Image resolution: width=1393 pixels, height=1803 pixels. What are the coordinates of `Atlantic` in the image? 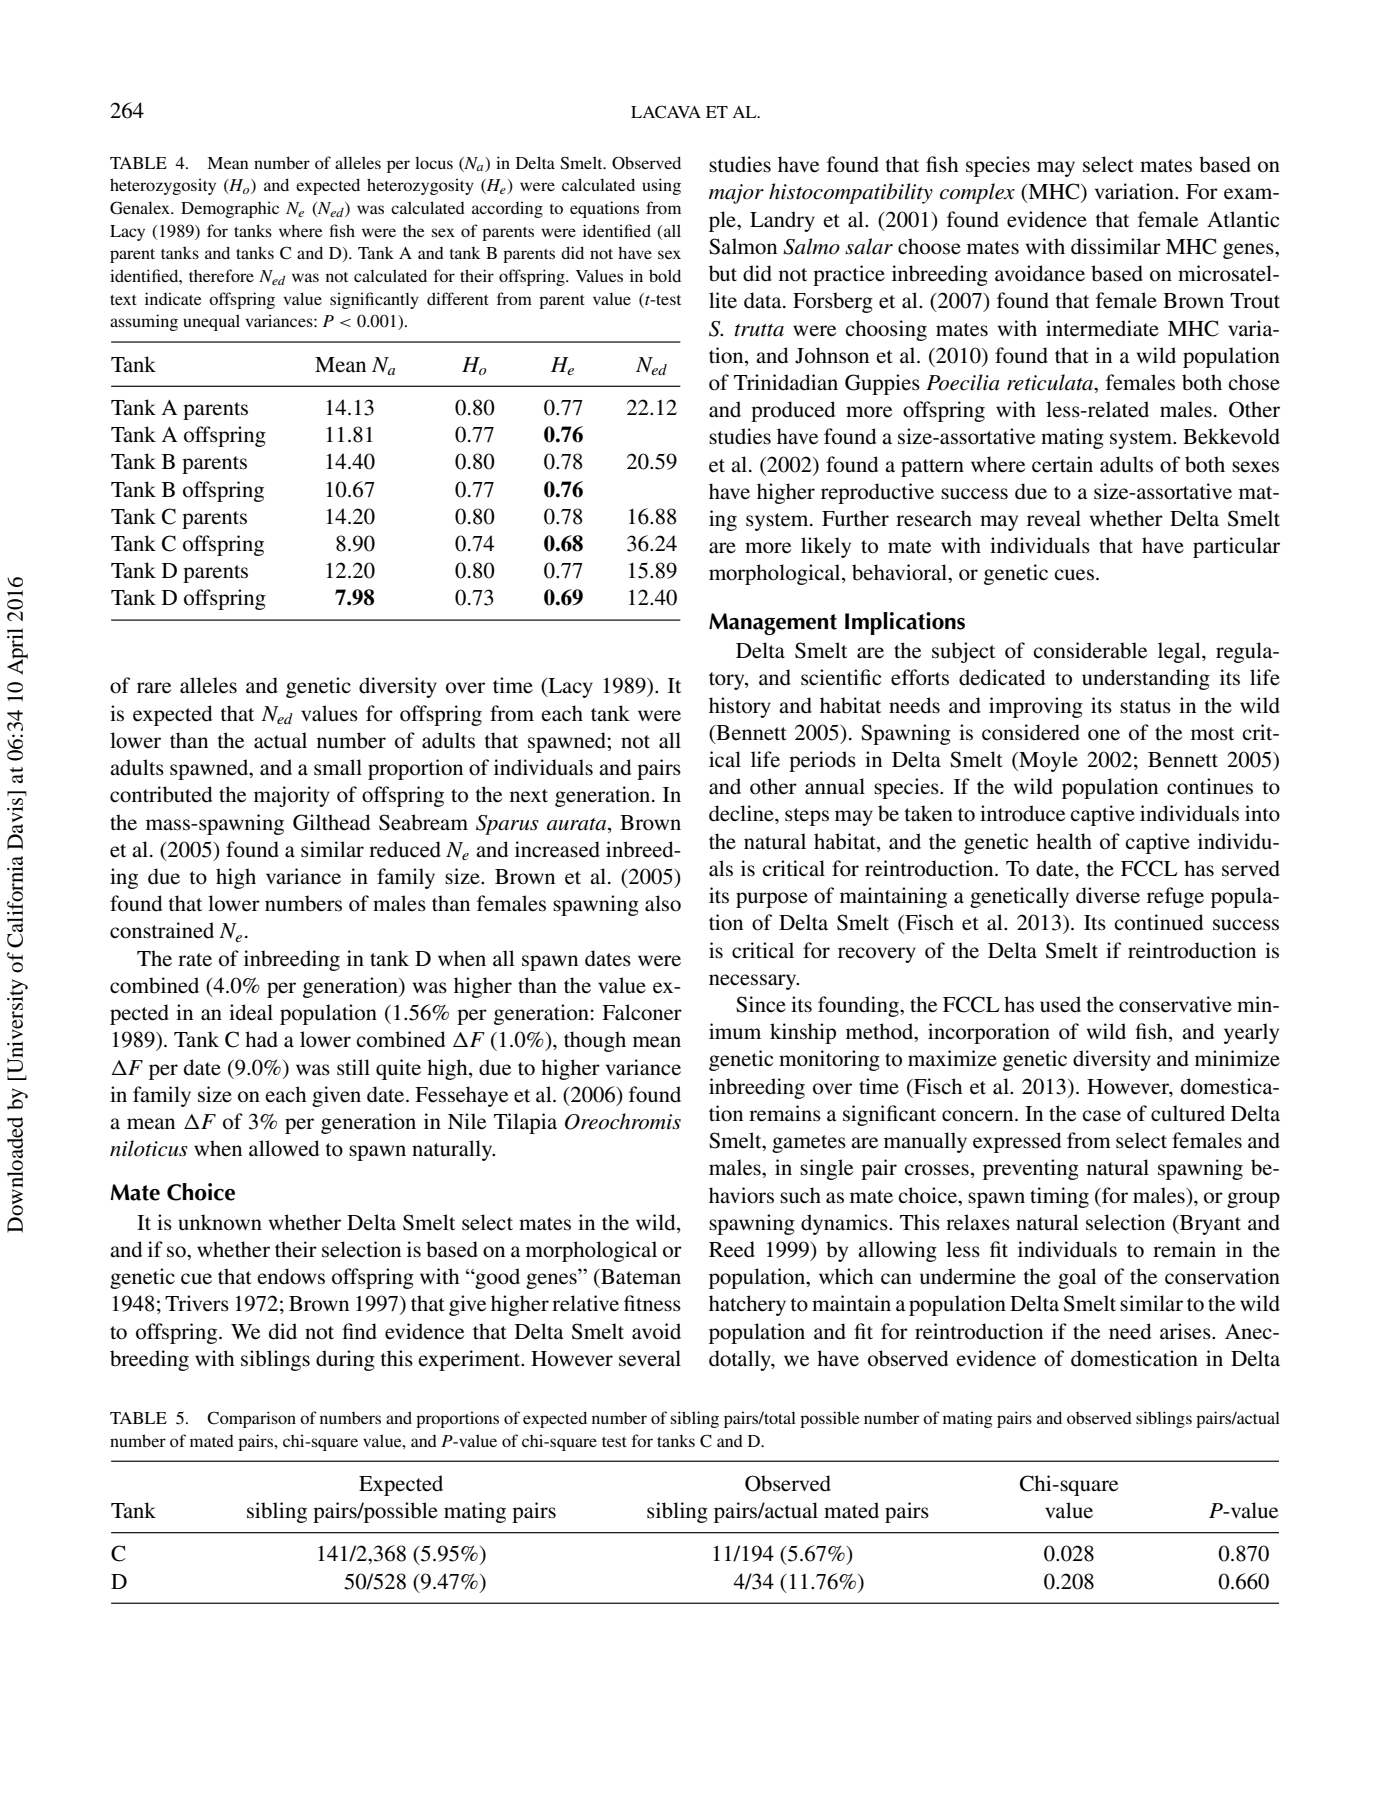 It's located at (1243, 219).
